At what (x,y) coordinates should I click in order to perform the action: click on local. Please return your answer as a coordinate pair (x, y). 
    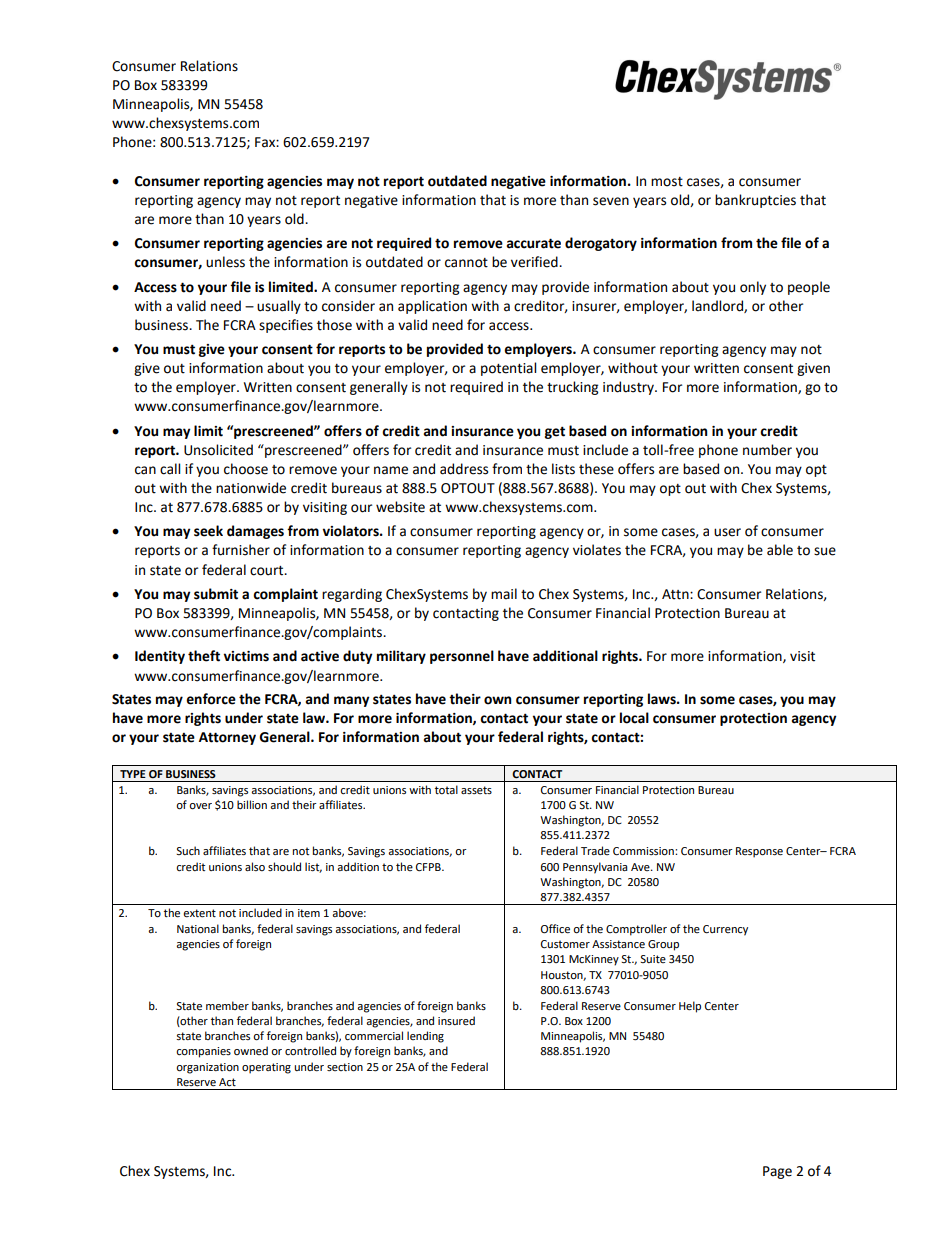
    Looking at the image, I should click on (634, 718).
